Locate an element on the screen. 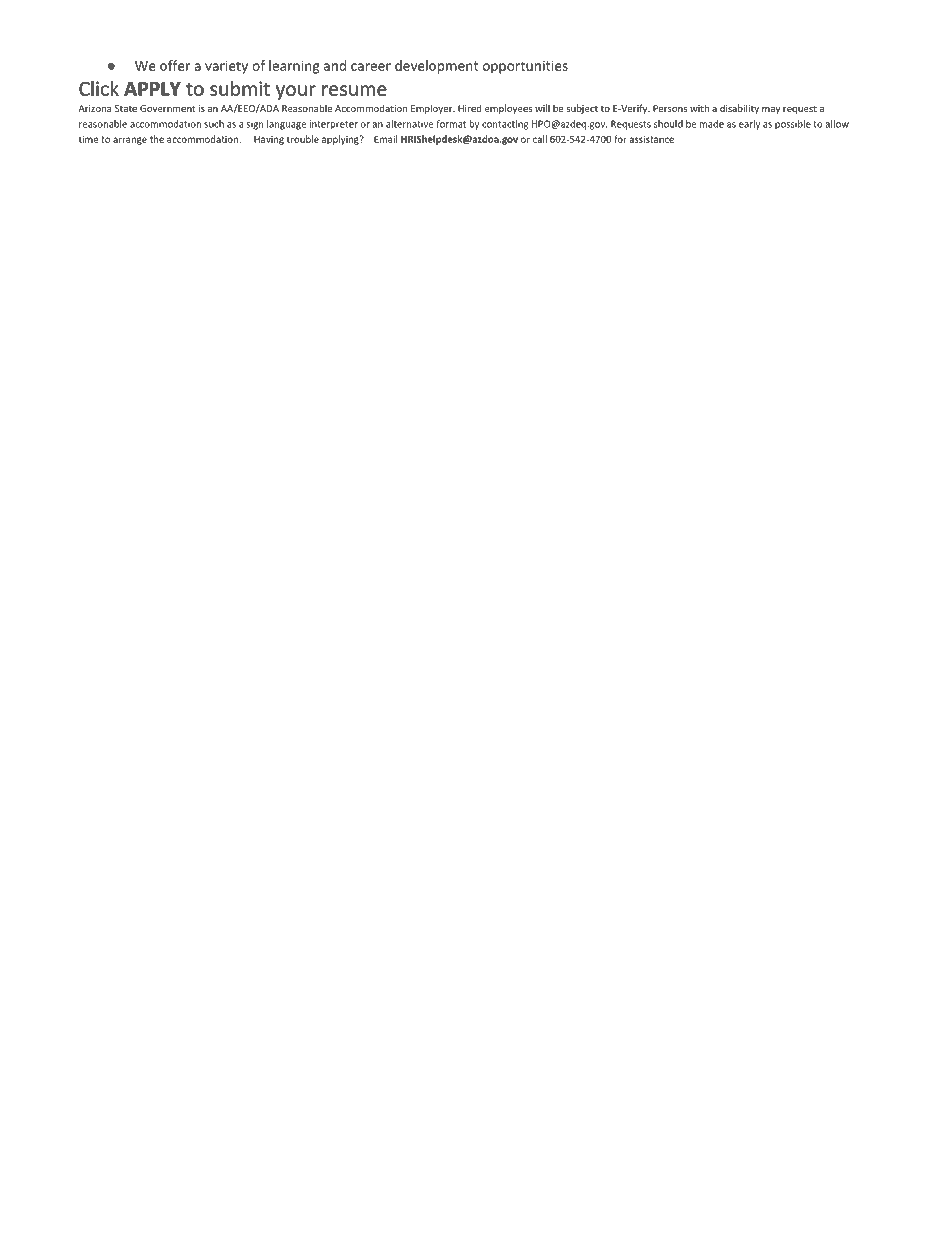  assistance is located at coordinates (651, 139).
